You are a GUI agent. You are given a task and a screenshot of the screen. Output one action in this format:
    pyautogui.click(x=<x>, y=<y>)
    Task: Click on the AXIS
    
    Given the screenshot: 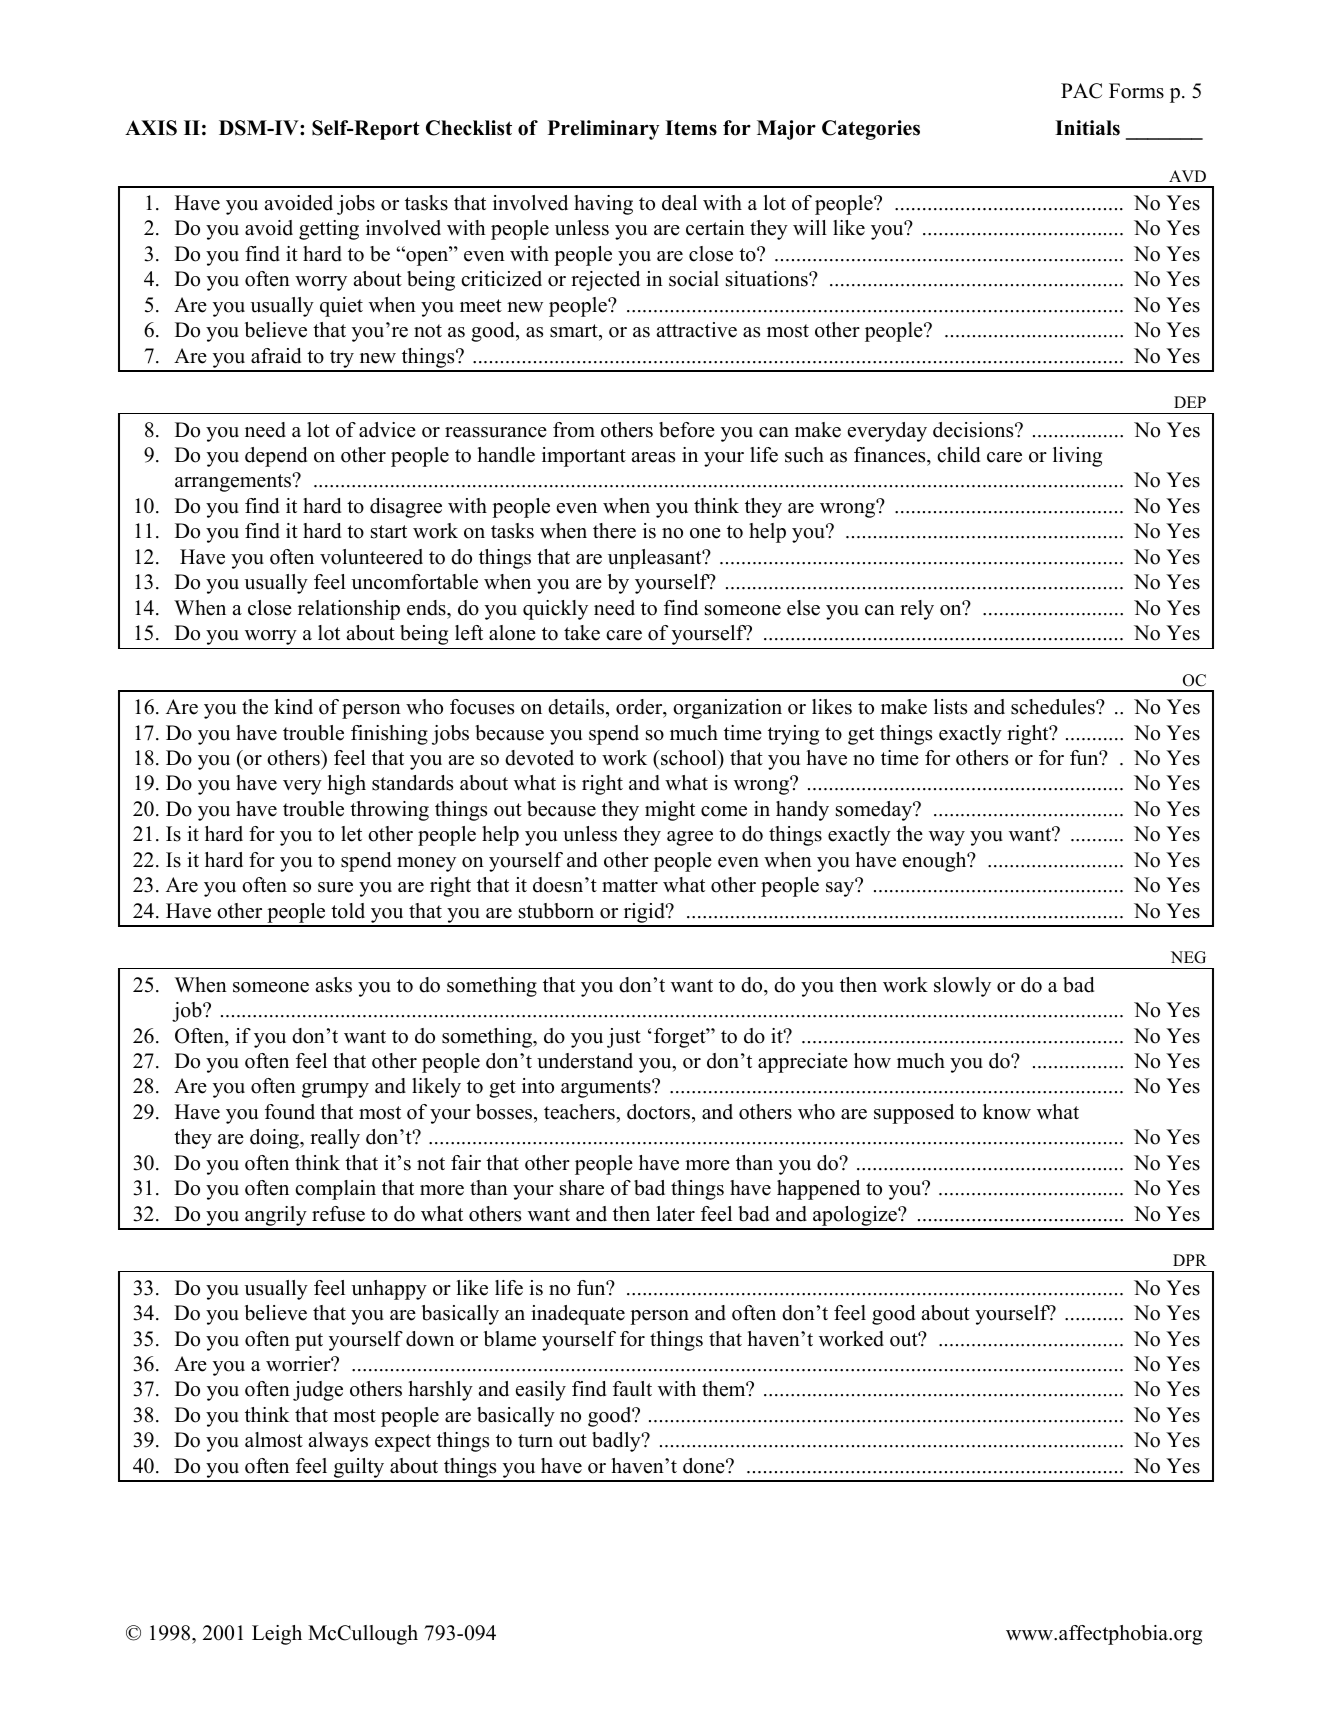 What is the action you would take?
    pyautogui.click(x=151, y=128)
